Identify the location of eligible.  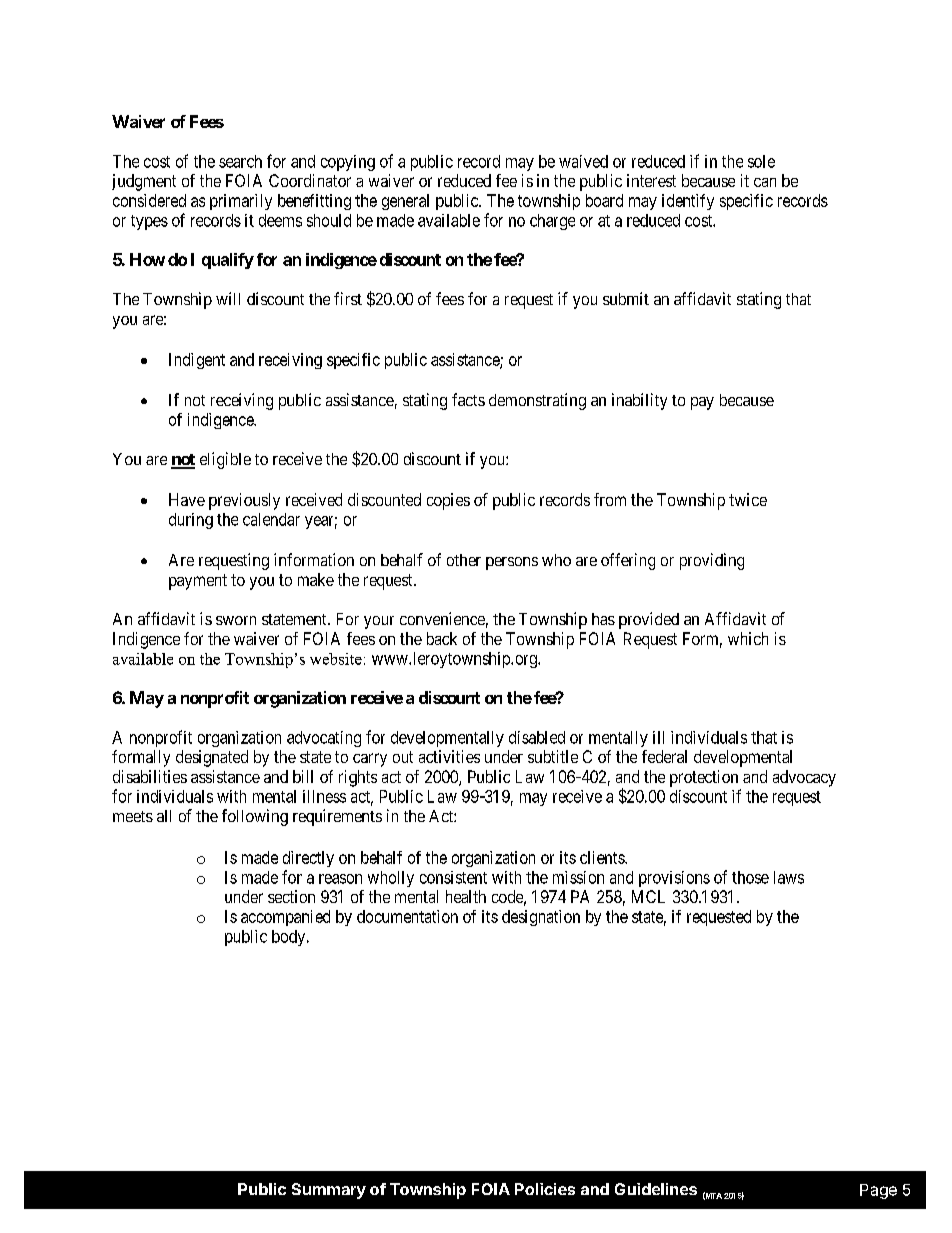
(225, 460).
